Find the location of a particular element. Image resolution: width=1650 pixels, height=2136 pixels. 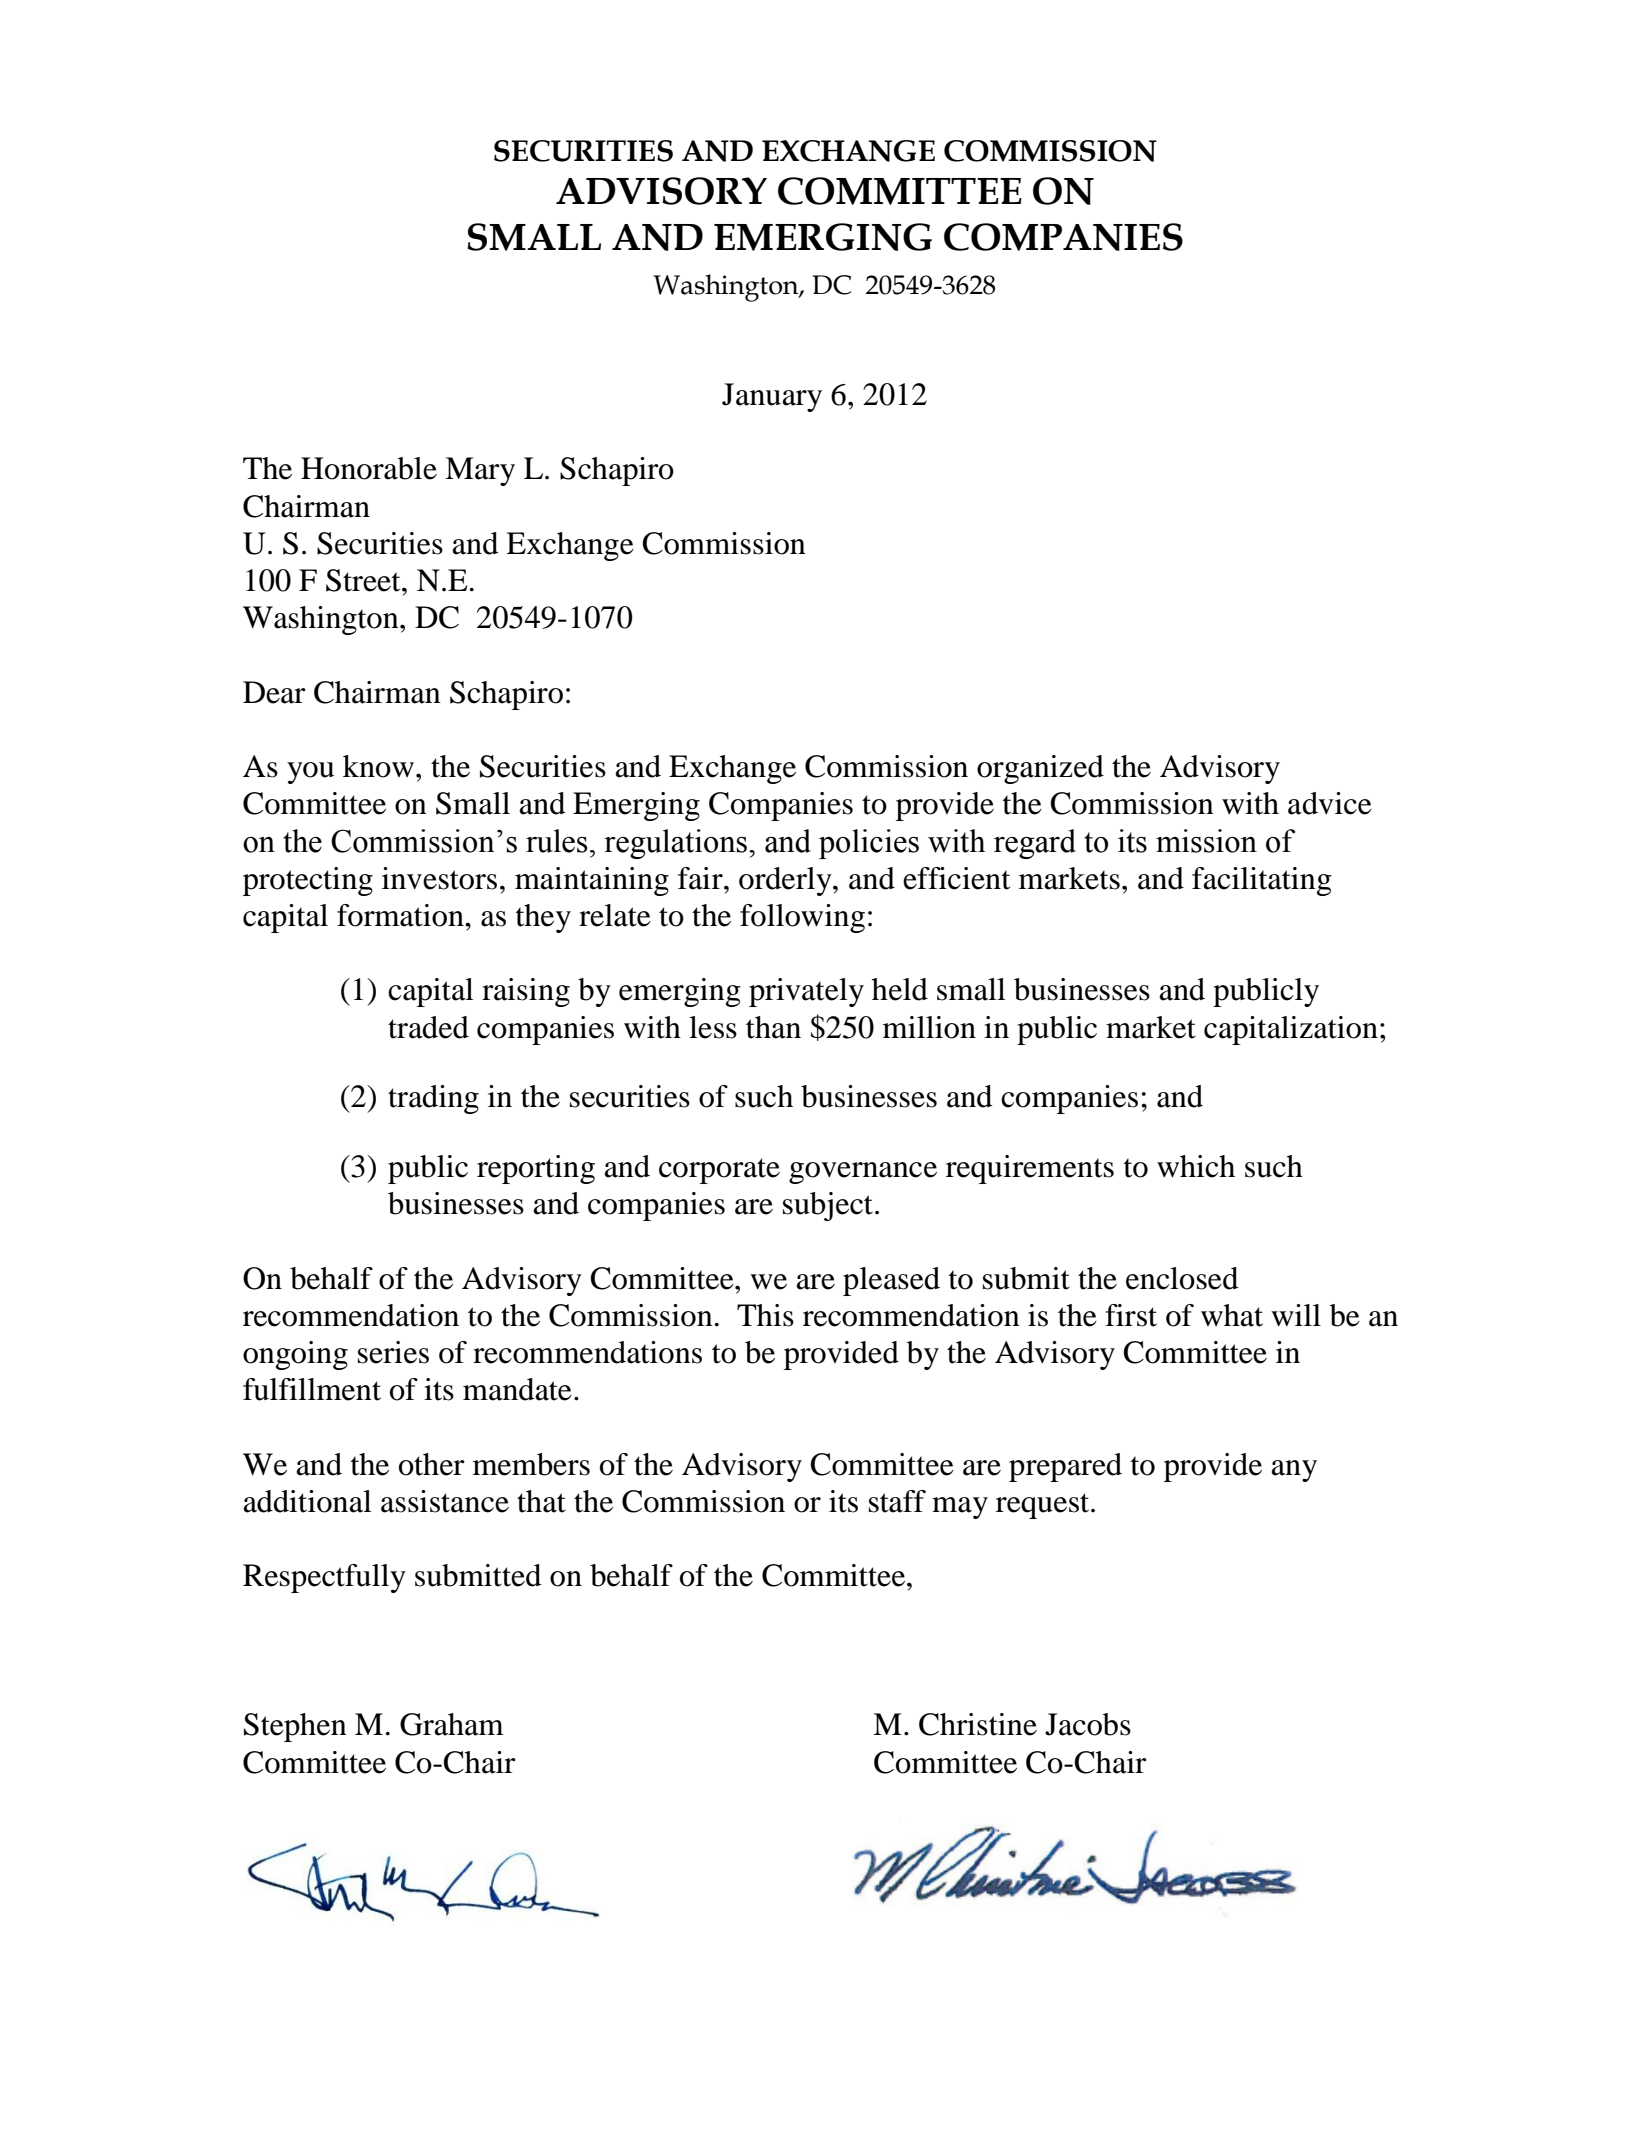

what is located at coordinates (1232, 1315).
